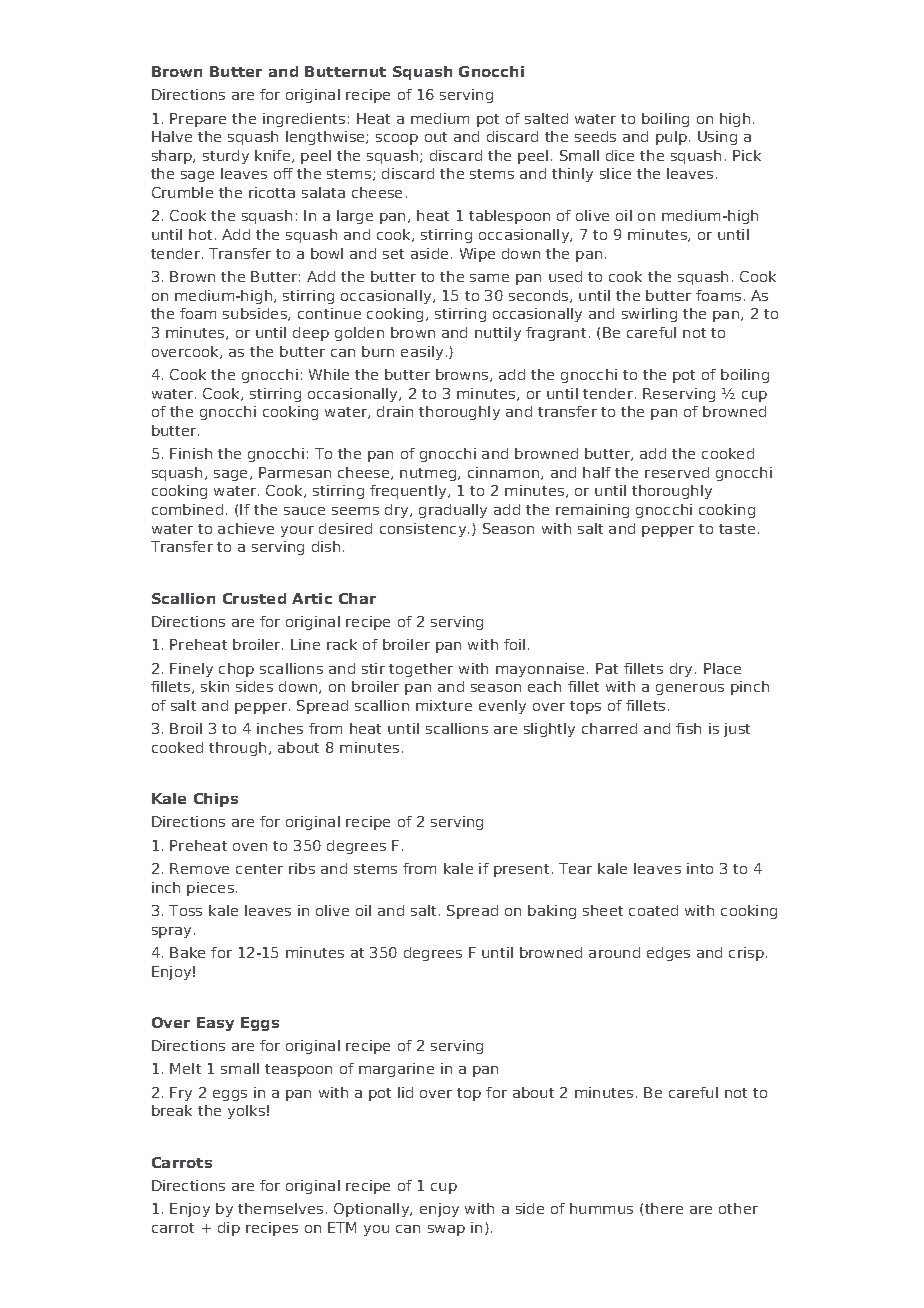 This page has width=924, height=1308. Describe the element at coordinates (446, 1230) in the page. I see `swap` at that location.
